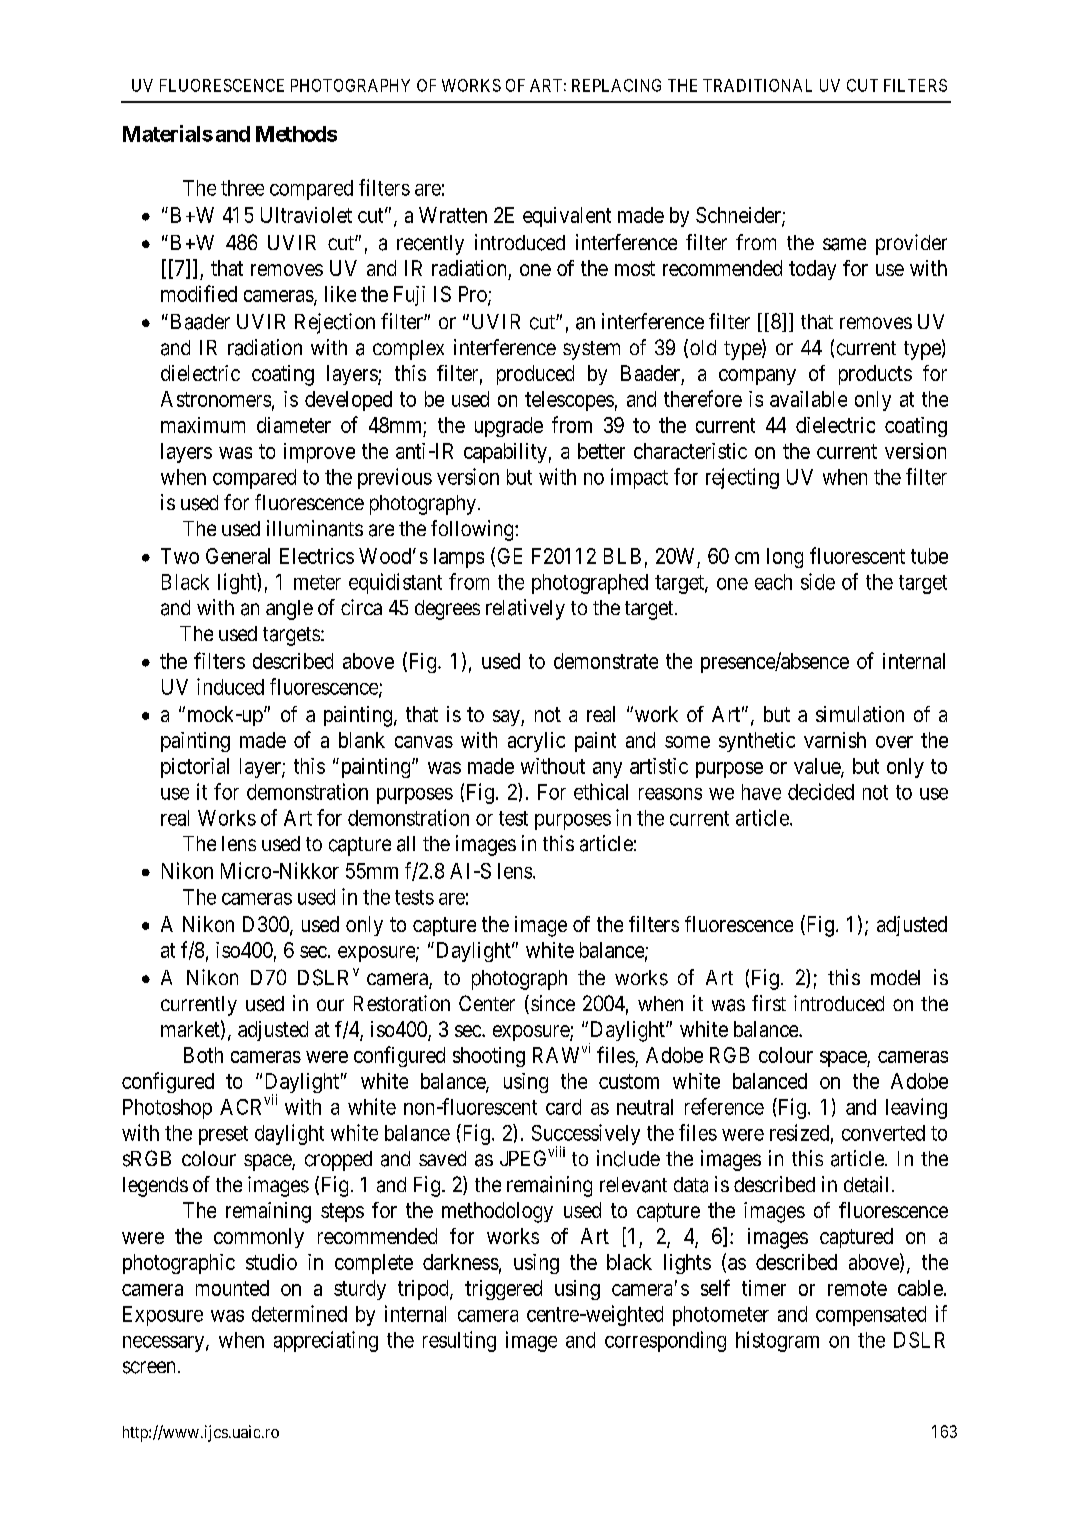 The image size is (1069, 1519). I want to click on triggered, so click(503, 1290).
